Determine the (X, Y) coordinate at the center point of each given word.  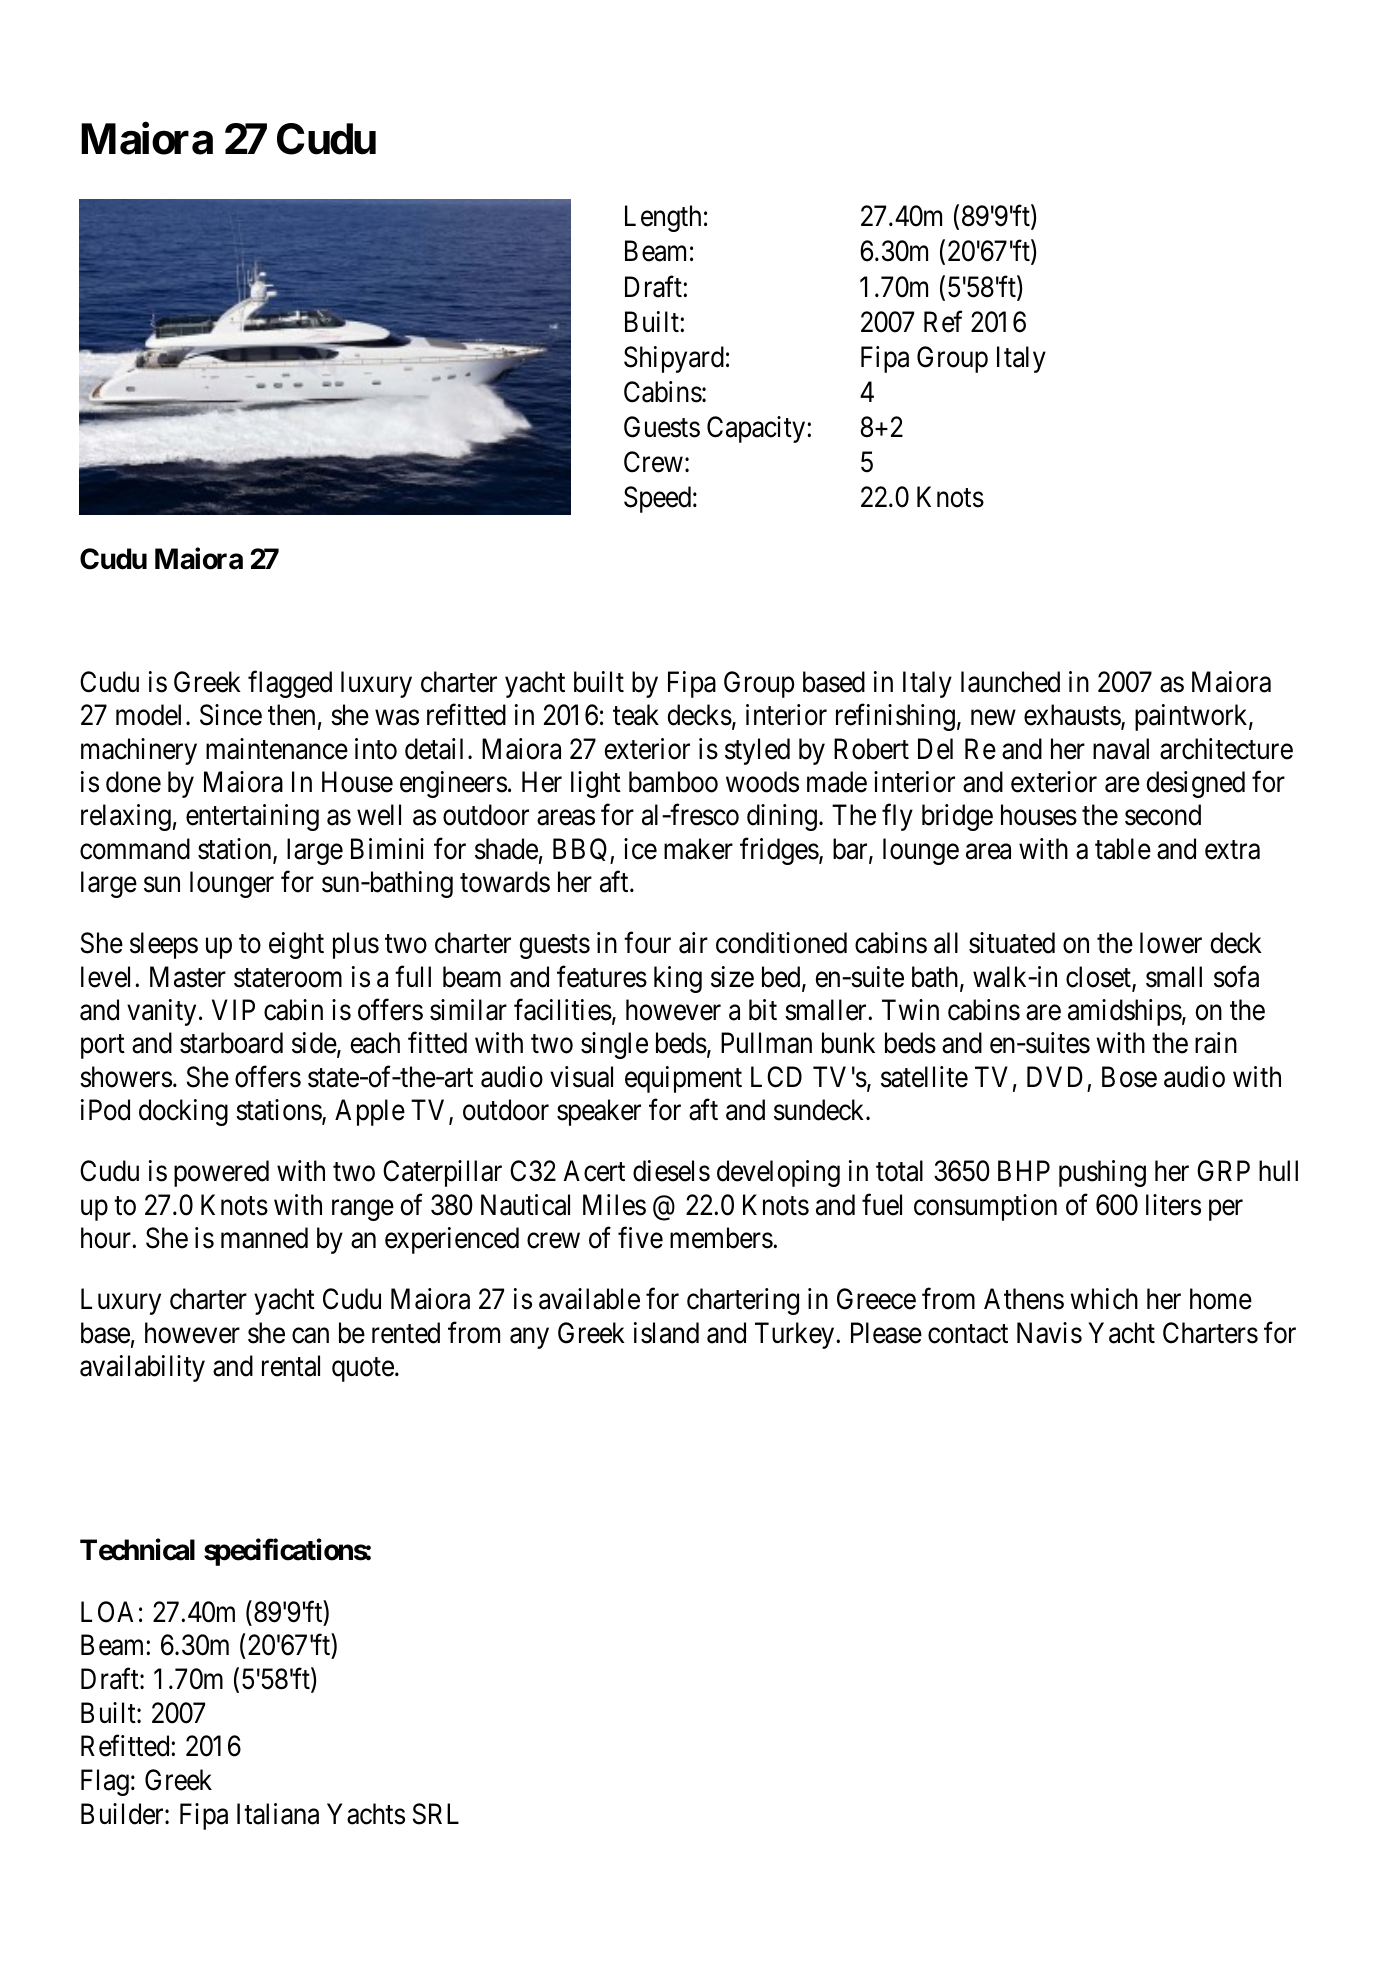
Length (663, 218)
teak (636, 715)
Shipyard (674, 359)
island (666, 1333)
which (1104, 1299)
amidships (1125, 1012)
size (732, 977)
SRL (436, 1814)
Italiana (278, 1814)
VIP (233, 1009)
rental (291, 1366)
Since (231, 715)
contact (968, 1334)
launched (1010, 682)
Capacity (757, 429)
